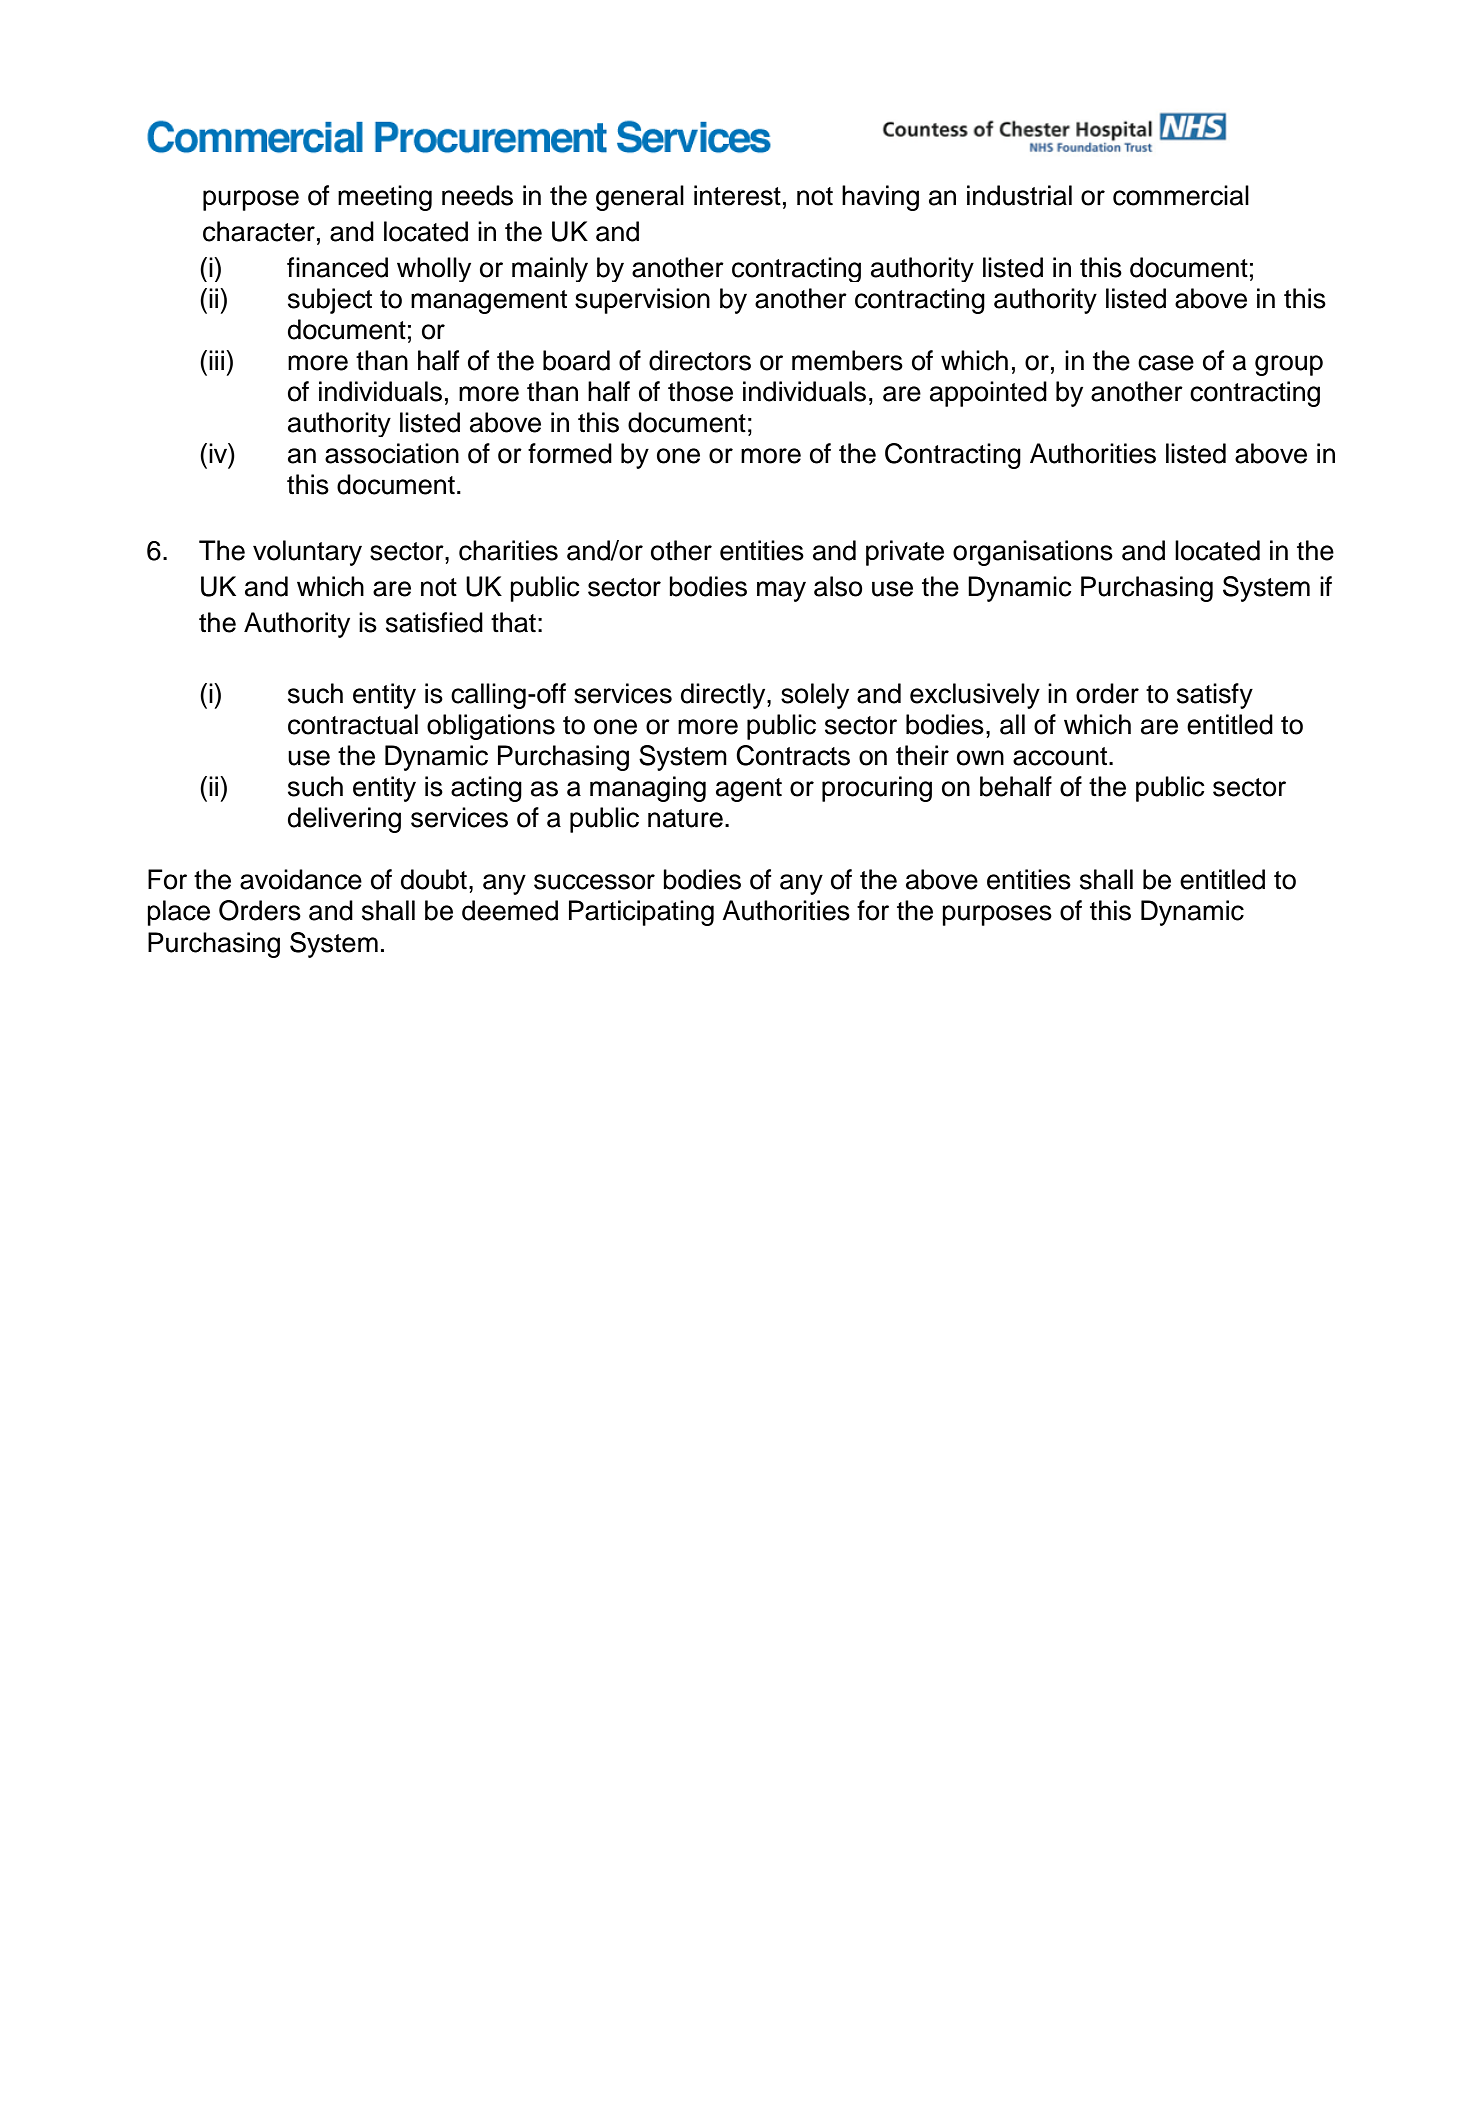  What do you see at coordinates (301, 879) in the screenshot?
I see `avoidance` at bounding box center [301, 879].
